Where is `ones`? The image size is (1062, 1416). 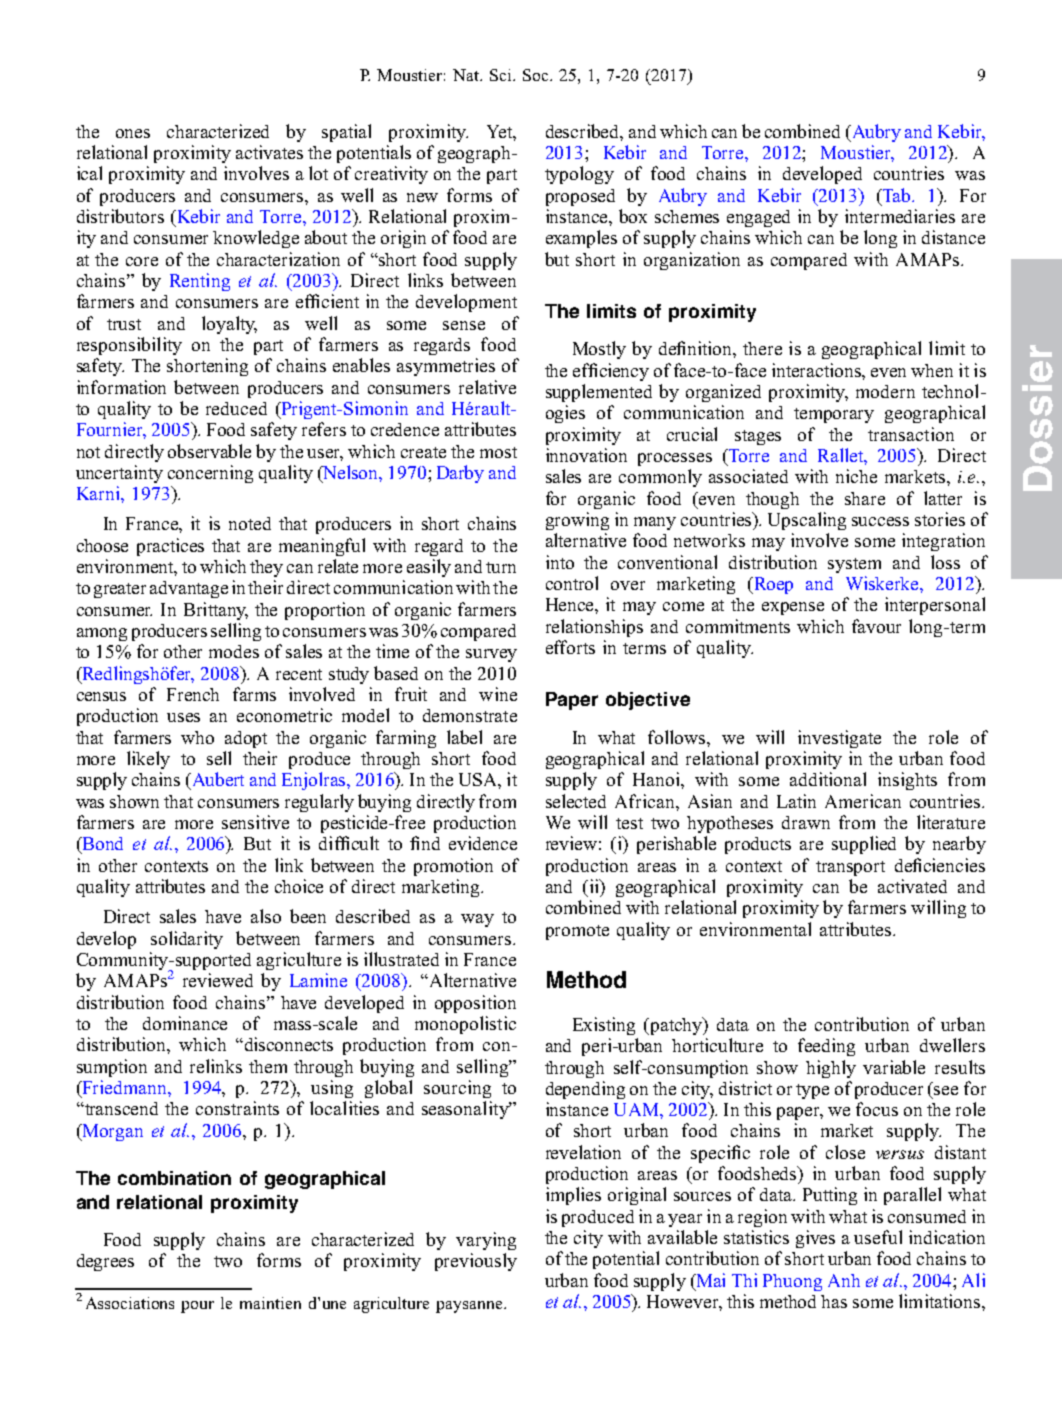 ones is located at coordinates (133, 133).
